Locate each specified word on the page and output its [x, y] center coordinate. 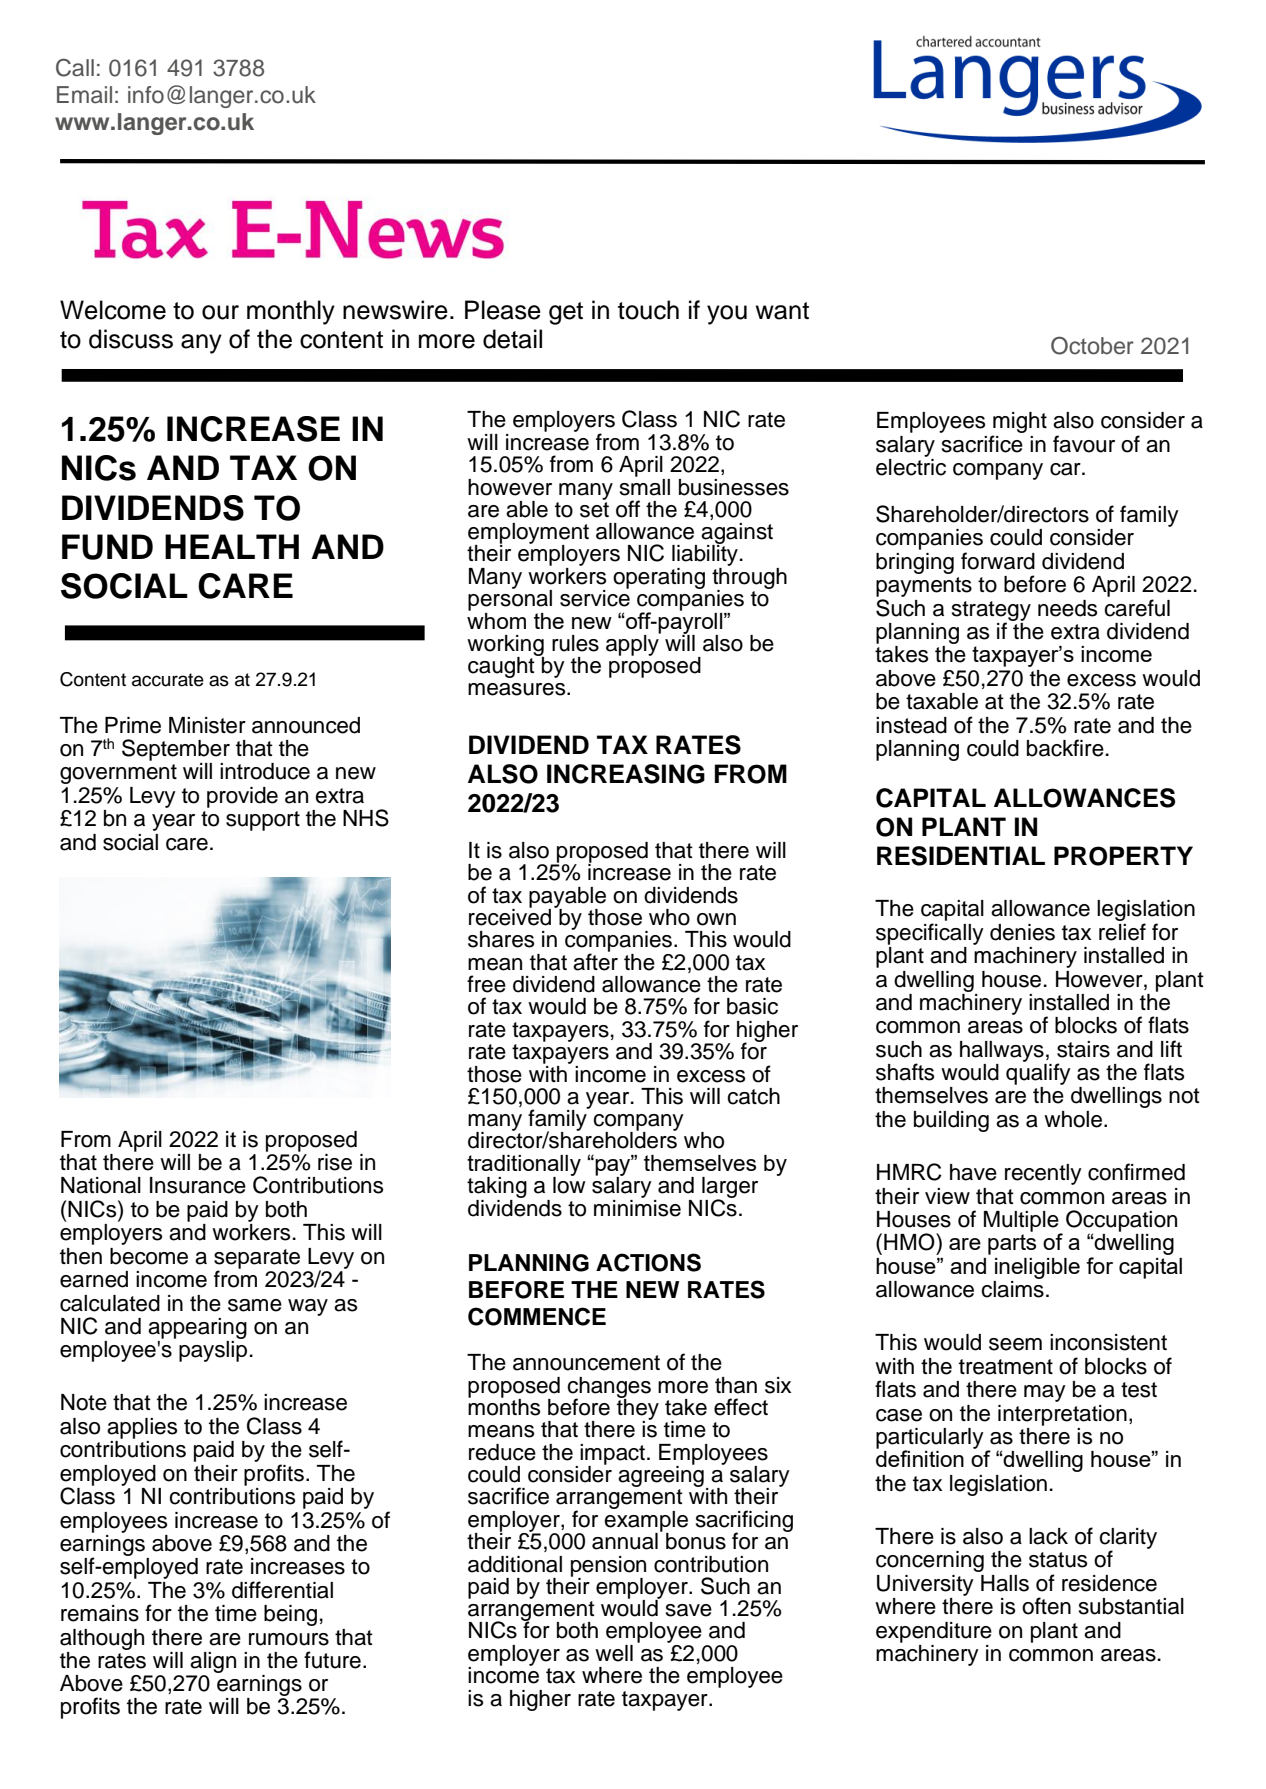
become [149, 1256]
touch [648, 310]
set [594, 508]
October [1092, 345]
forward [998, 561]
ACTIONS [648, 1262]
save [689, 1610]
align [213, 1662]
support [263, 821]
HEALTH [232, 546]
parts [1012, 1244]
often [1046, 1606]
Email [84, 95]
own [716, 919]
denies [1022, 932]
